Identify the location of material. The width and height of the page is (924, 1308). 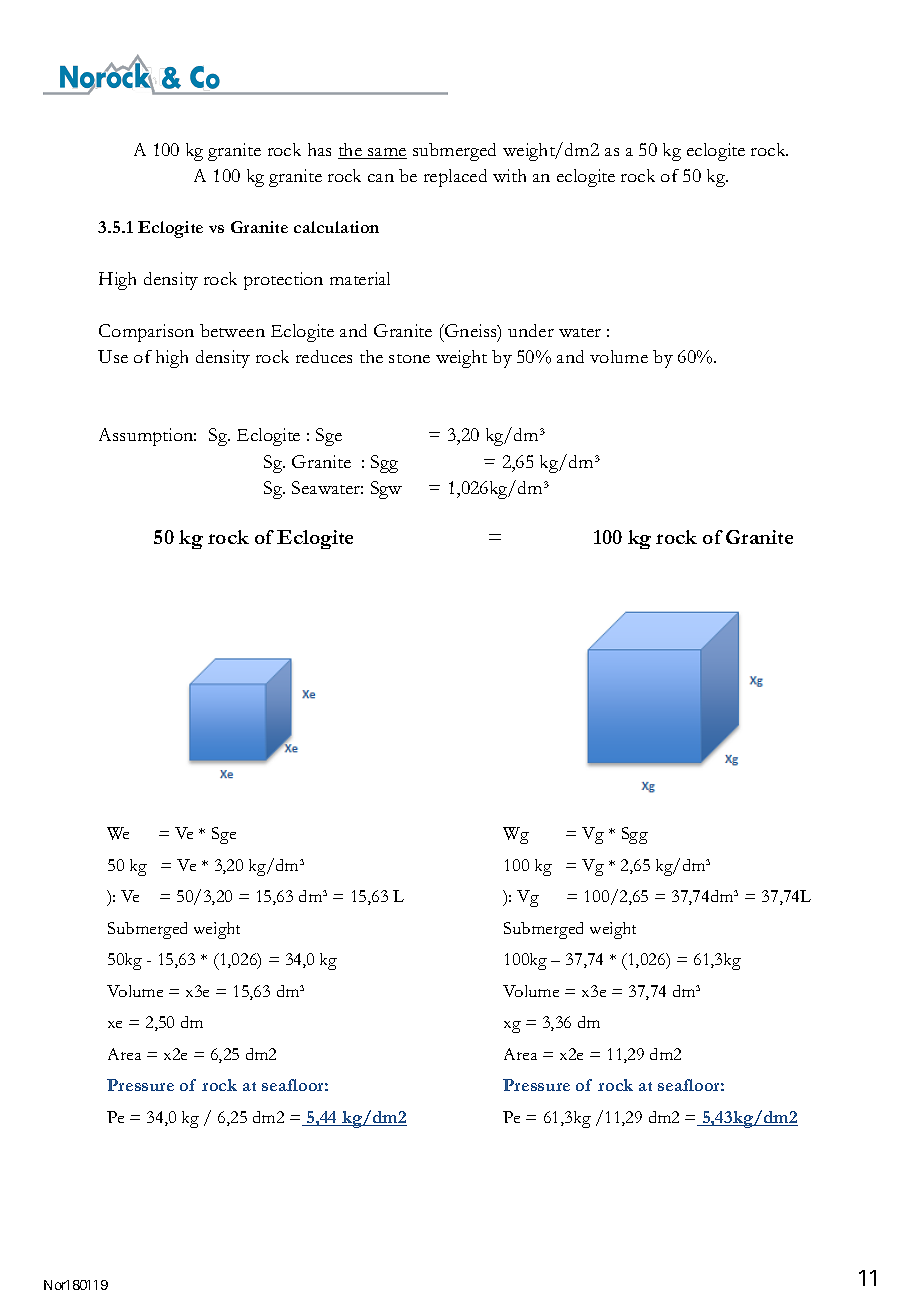
(360, 278).
